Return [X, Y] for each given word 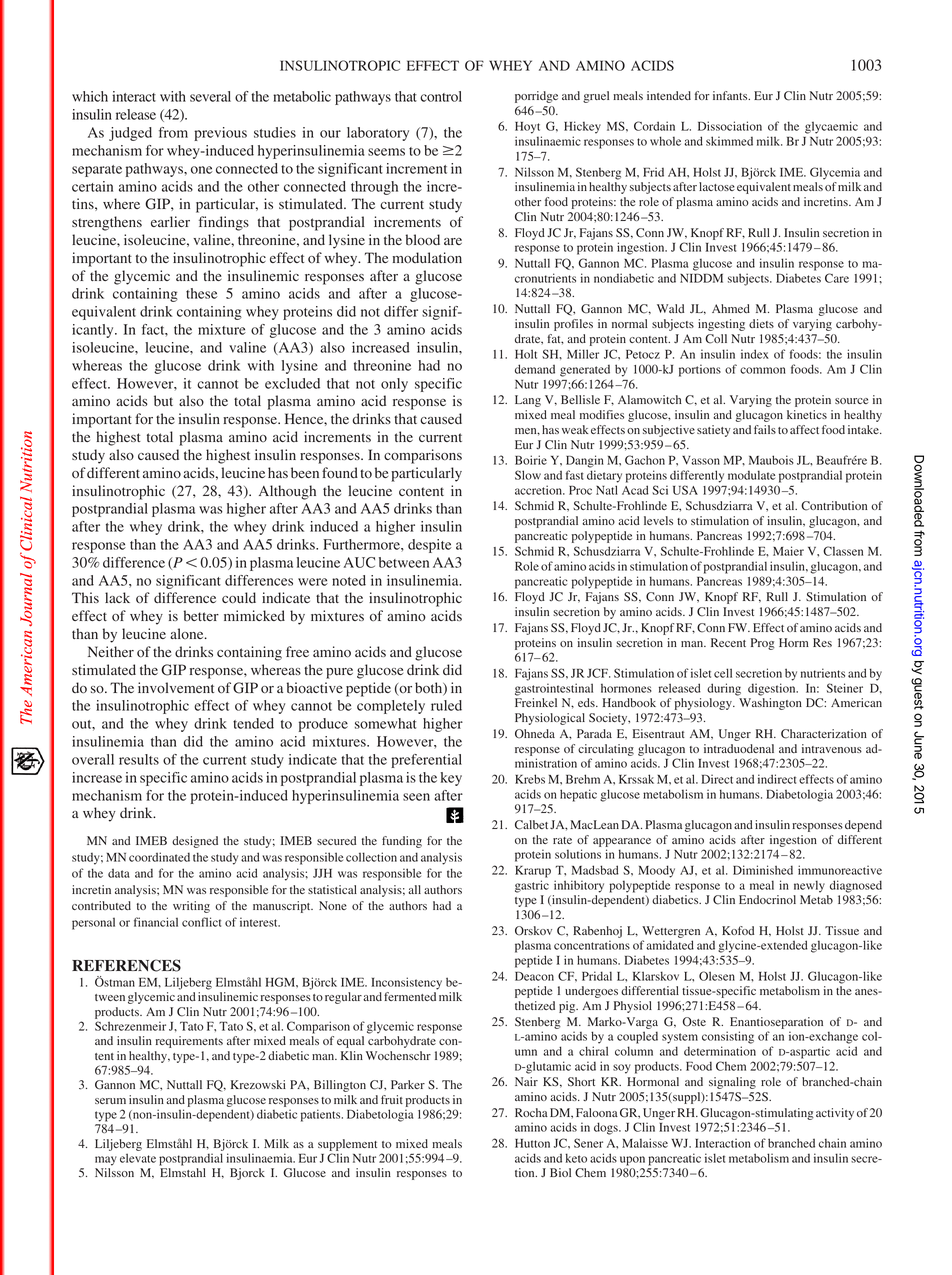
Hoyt [527, 128]
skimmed [729, 141]
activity [835, 1114]
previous [220, 134]
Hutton [532, 1143]
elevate [138, 1158]
